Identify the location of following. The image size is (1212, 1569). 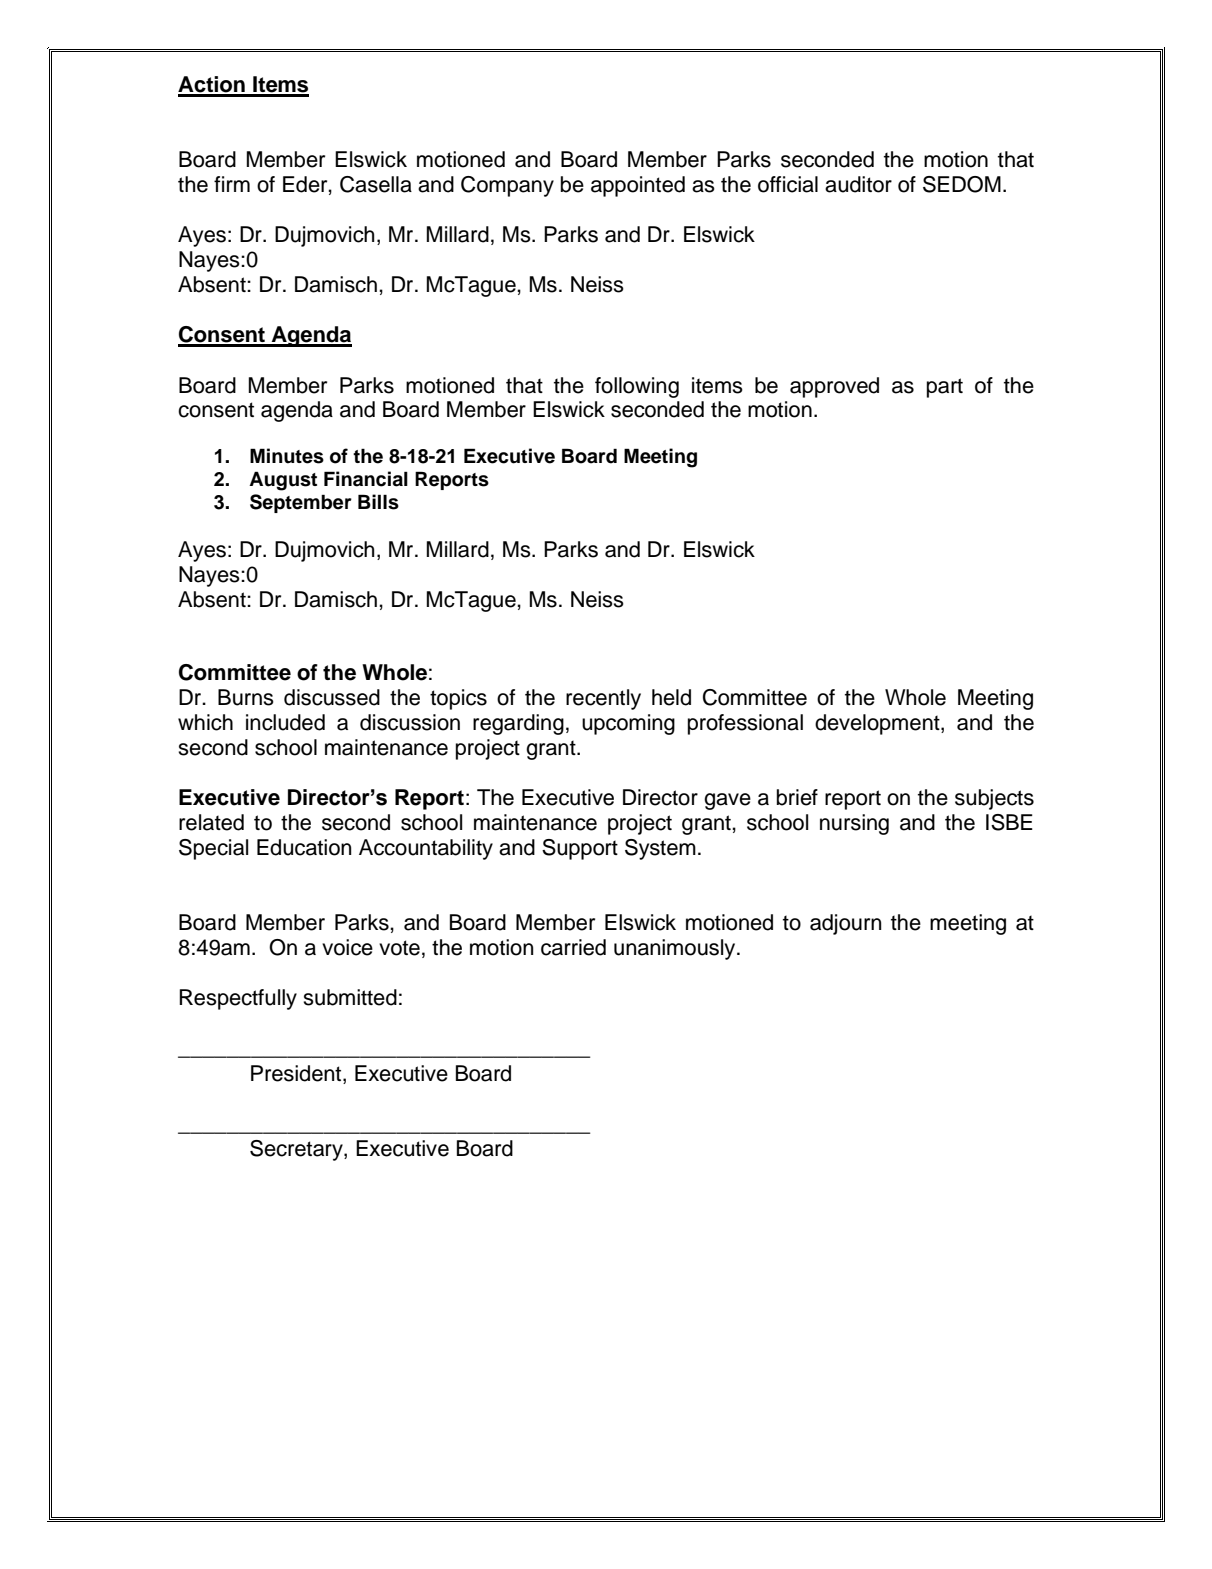
(637, 387).
